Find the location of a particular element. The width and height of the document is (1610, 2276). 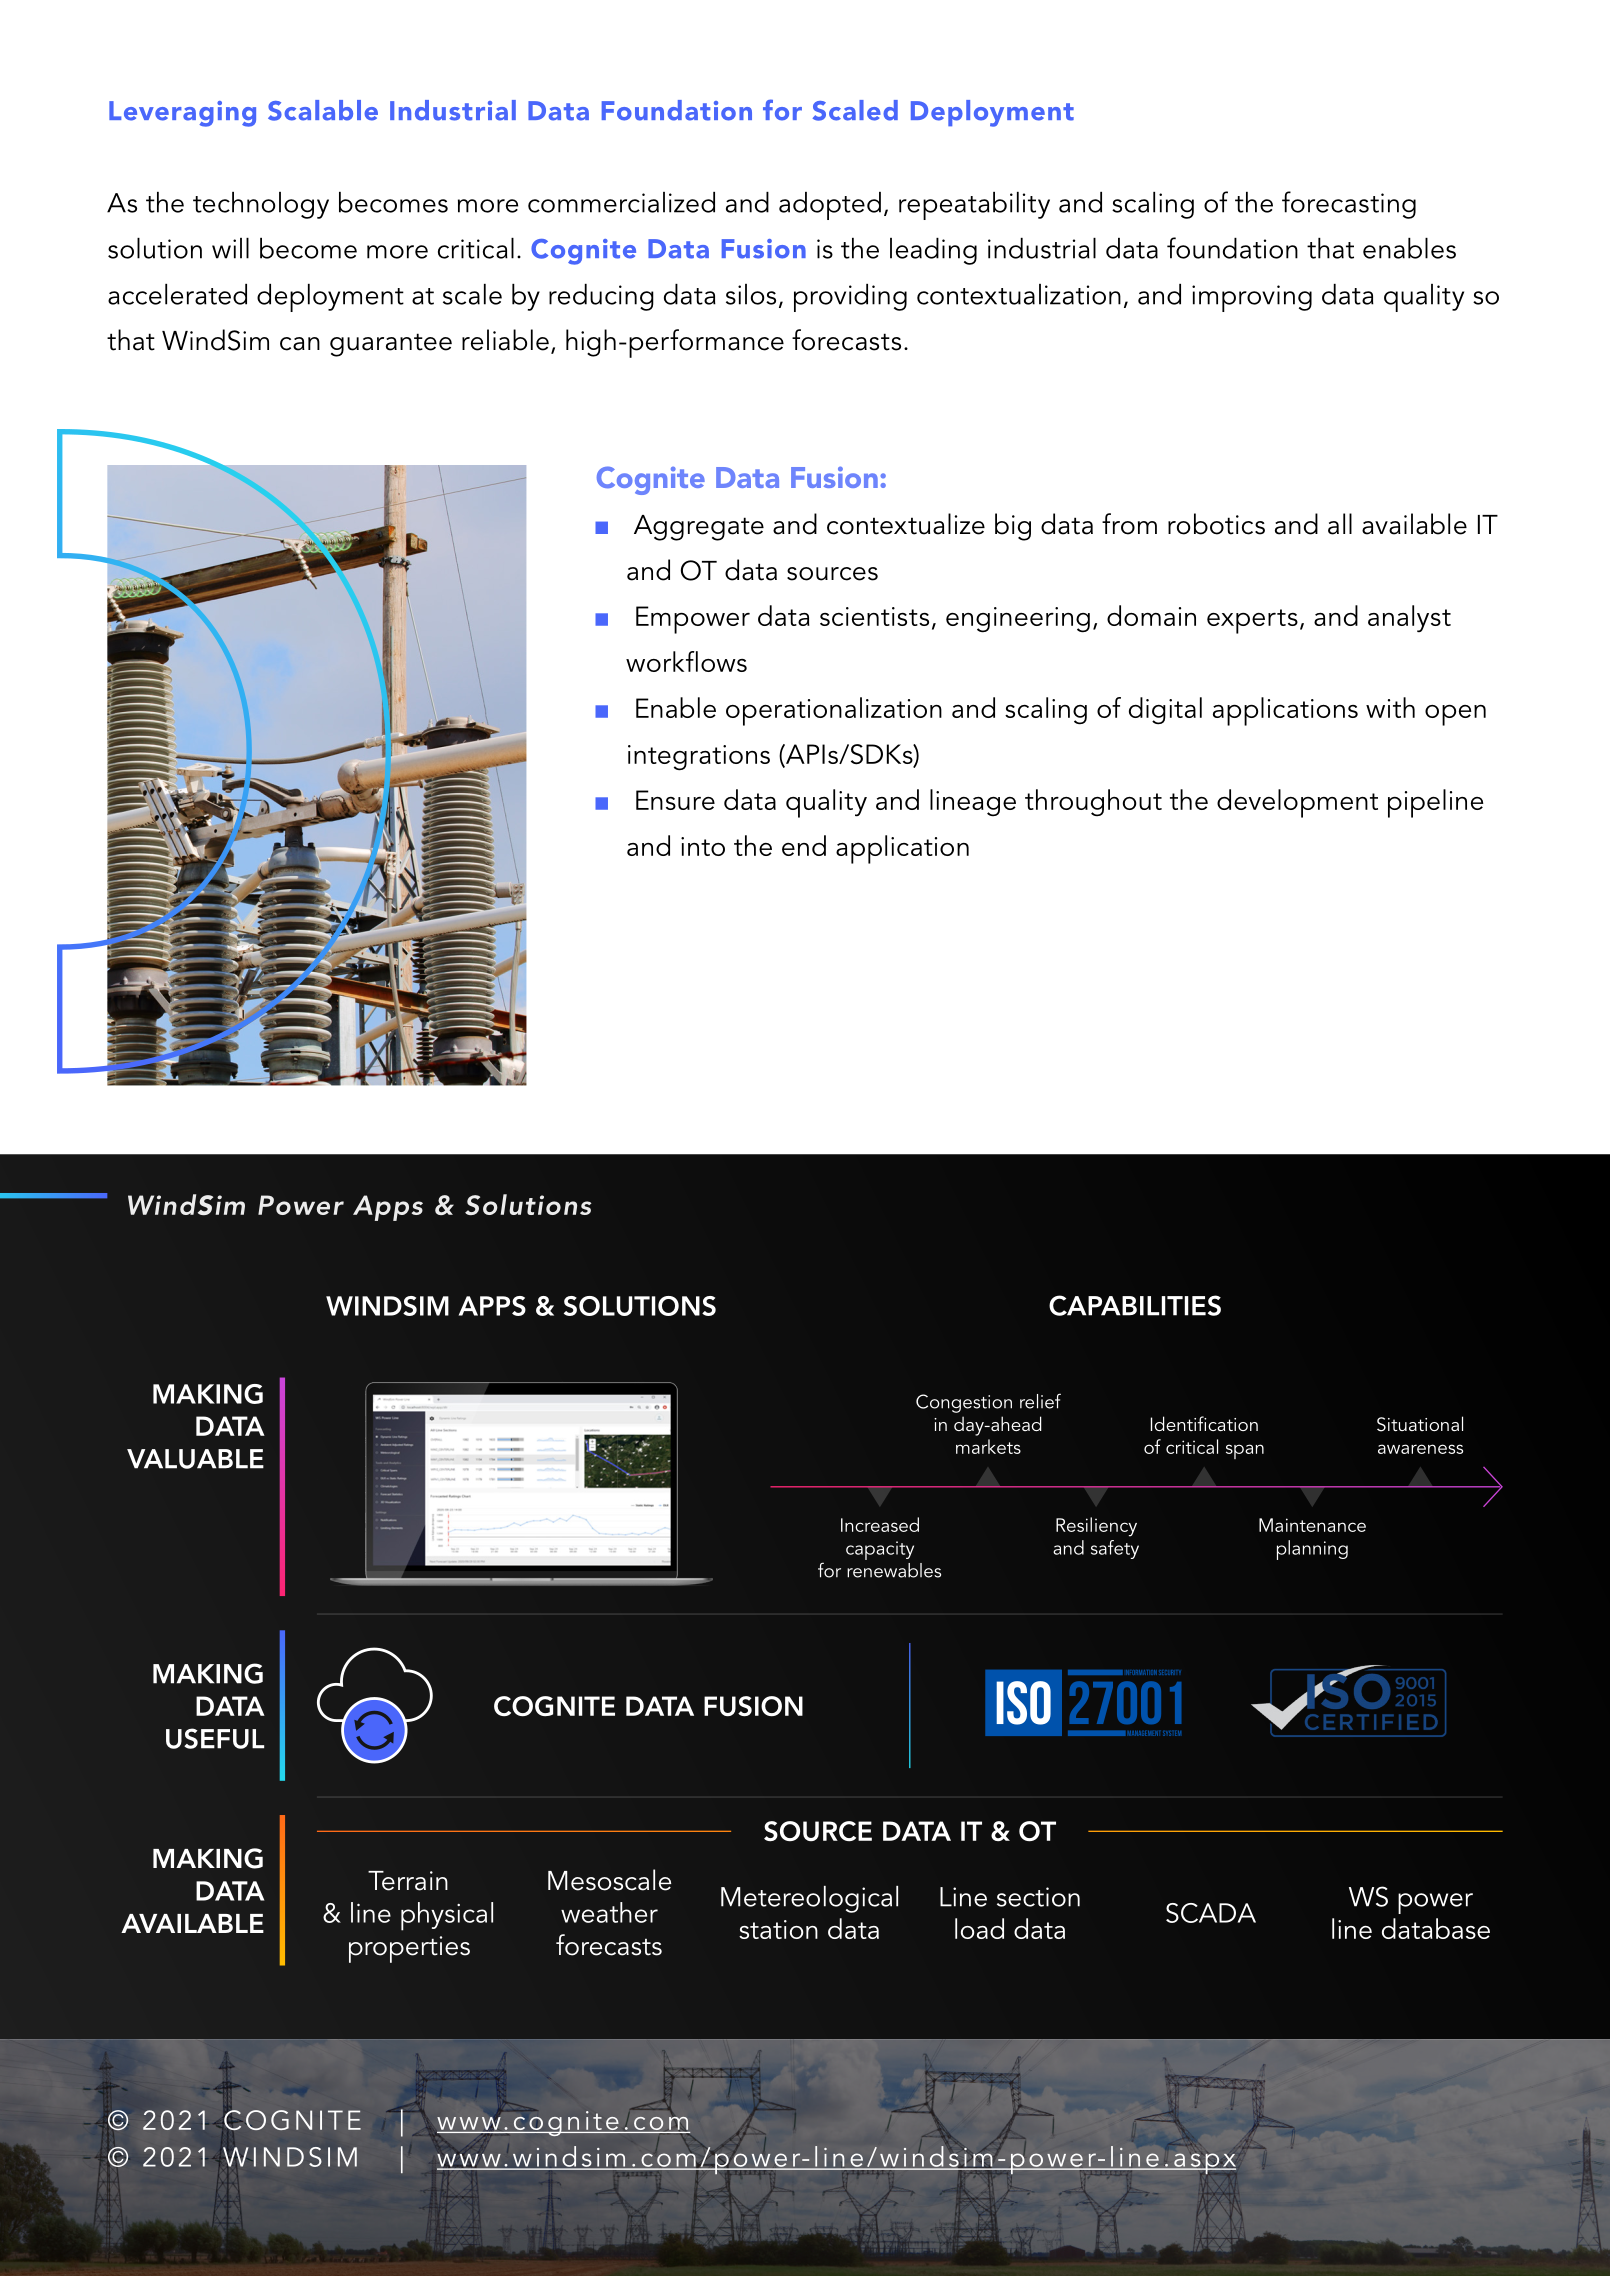

forecasting is located at coordinates (1349, 205).
